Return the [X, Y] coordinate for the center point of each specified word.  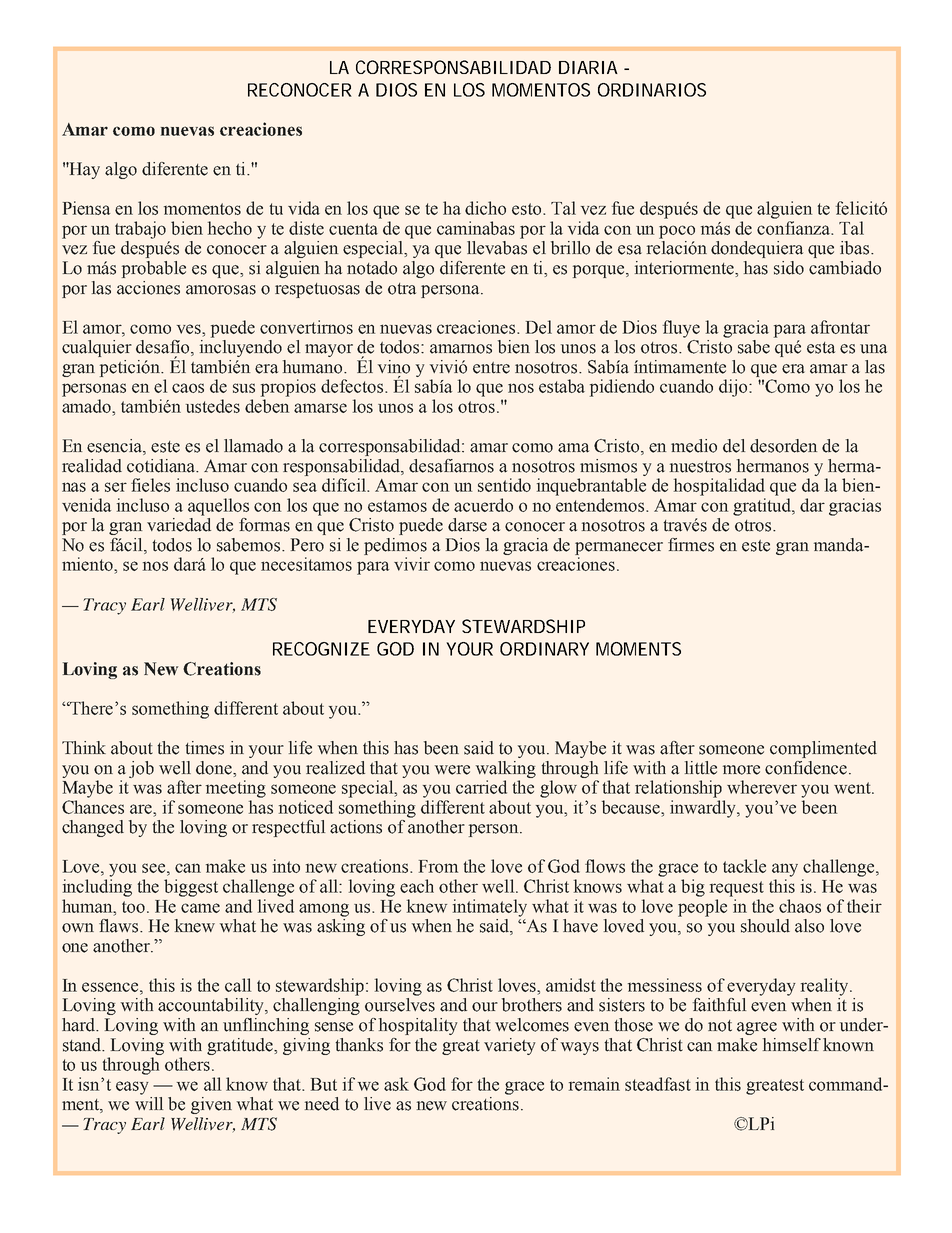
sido [789, 268]
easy [132, 1088]
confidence [807, 768]
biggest [191, 888]
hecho [230, 228]
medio [694, 446]
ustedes [213, 406]
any [785, 870]
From [438, 866]
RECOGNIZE [321, 649]
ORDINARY [544, 649]
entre [491, 368]
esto [528, 209]
